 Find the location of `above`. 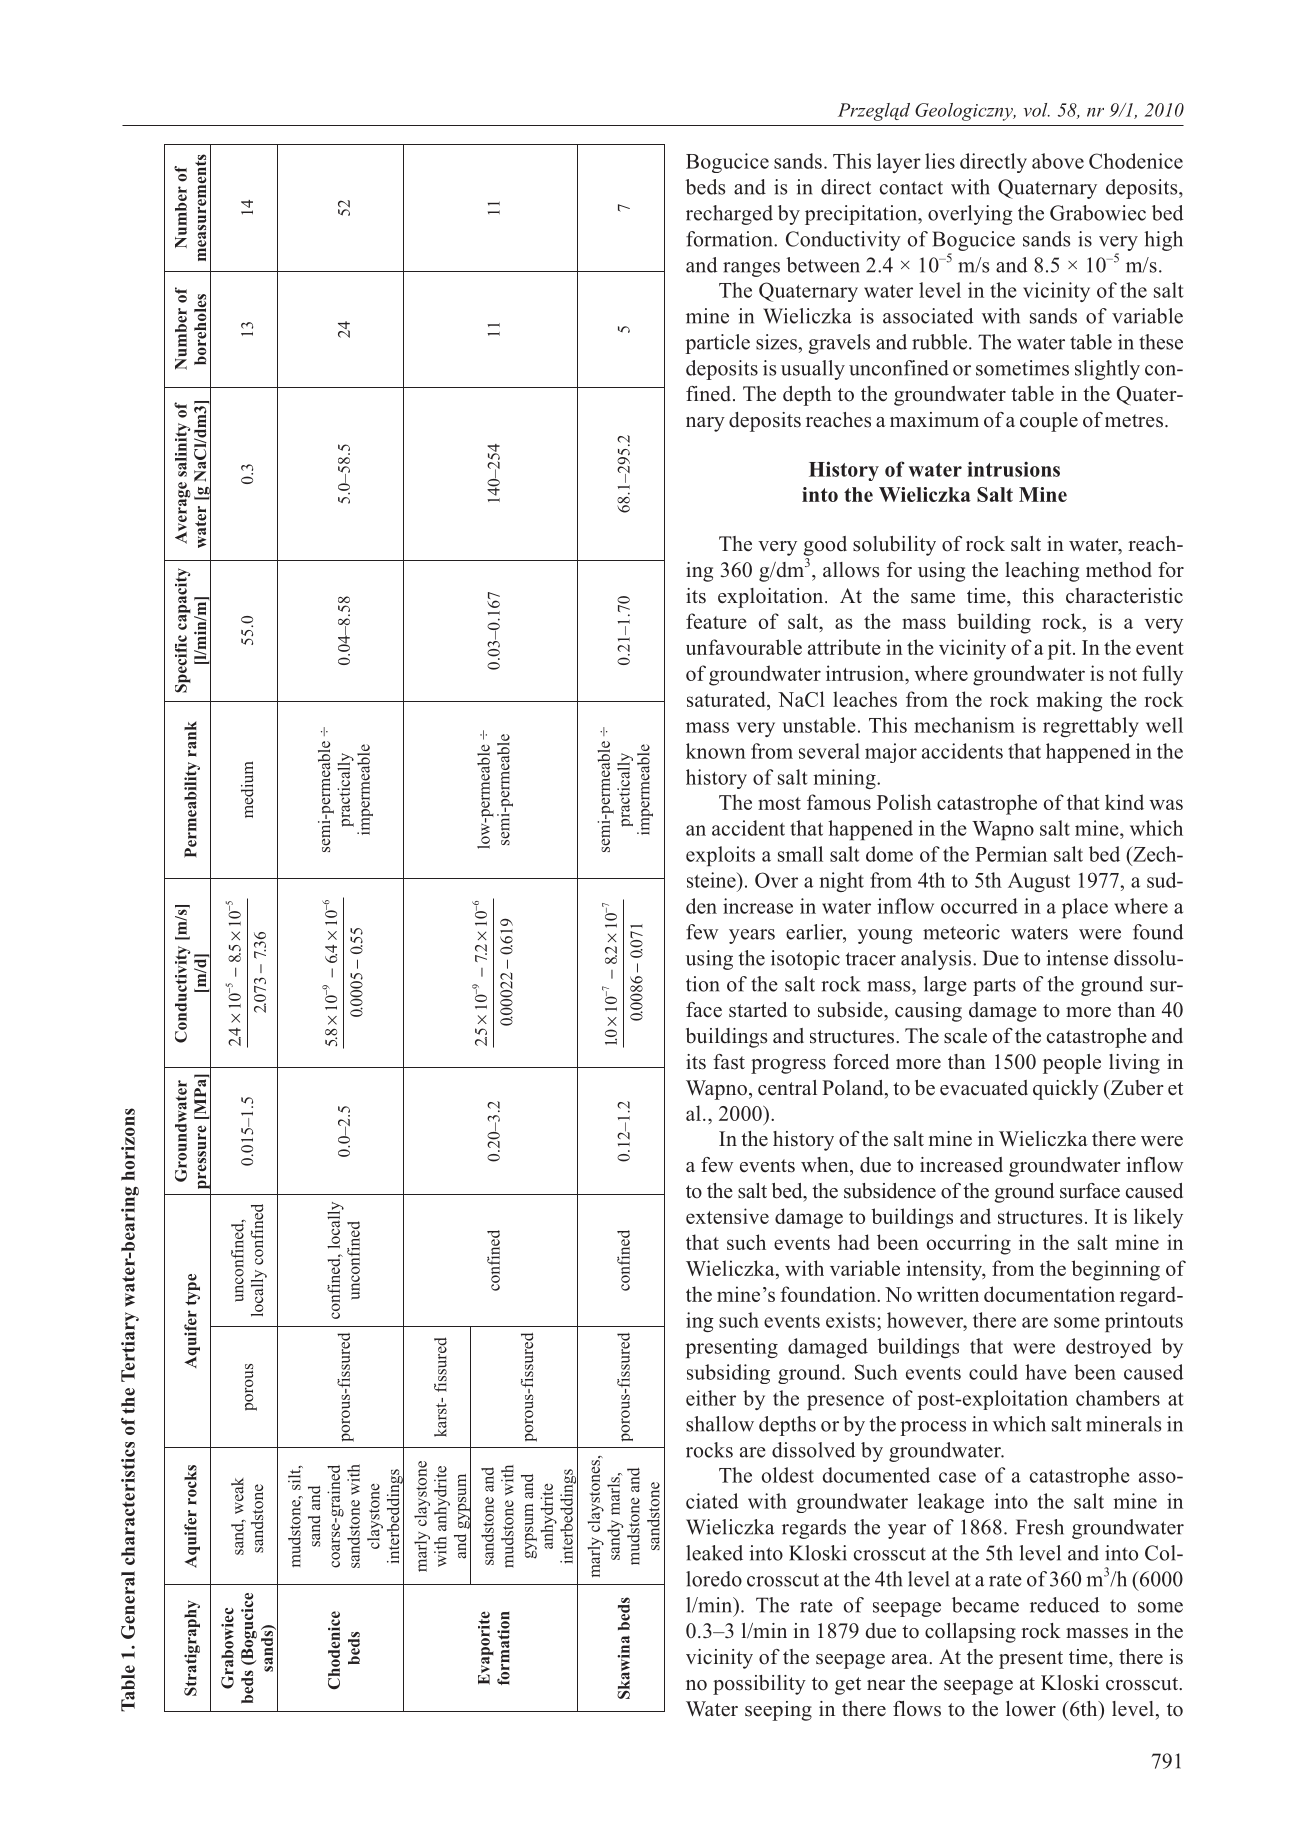

above is located at coordinates (1058, 161).
